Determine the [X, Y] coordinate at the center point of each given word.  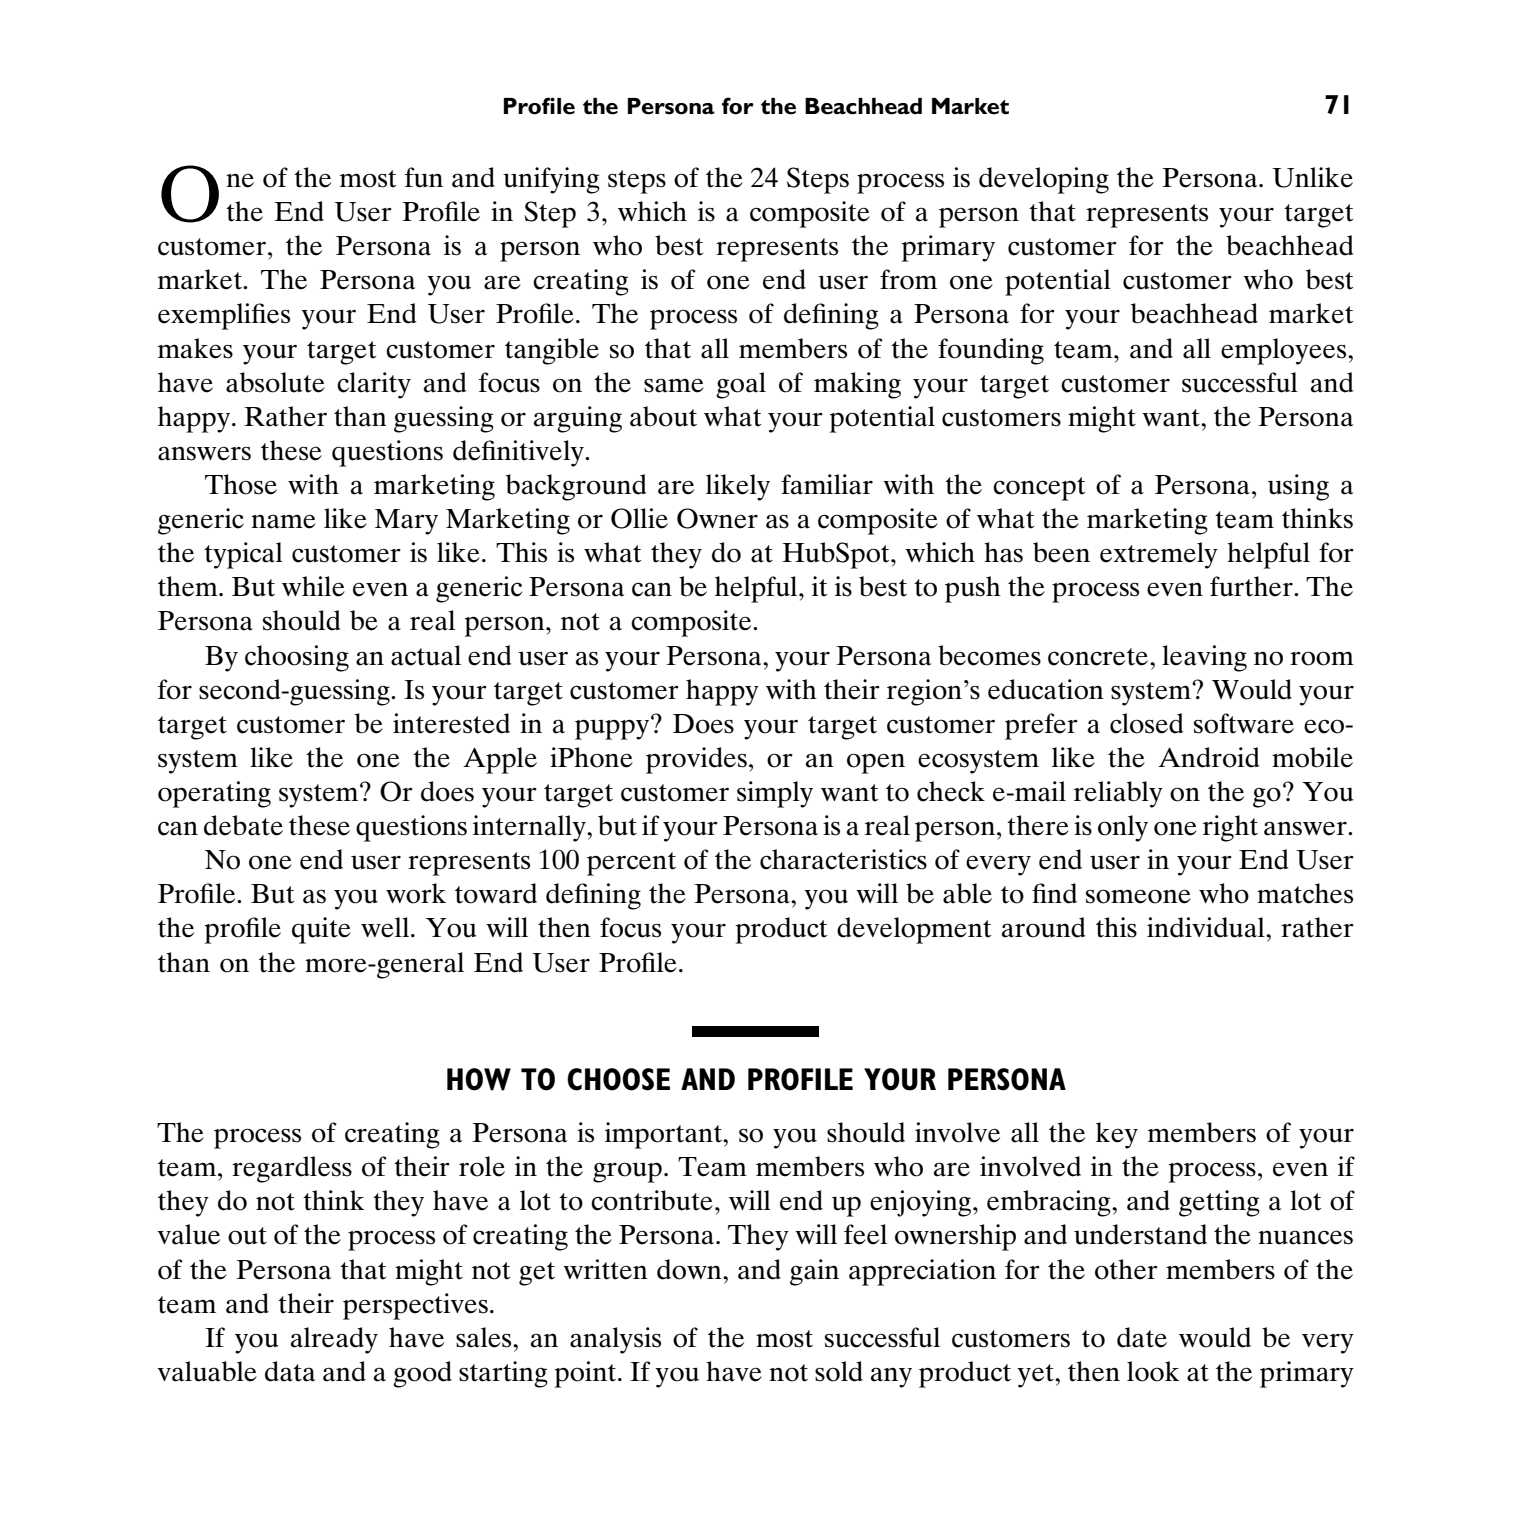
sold [839, 1371]
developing [1044, 180]
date [1142, 1337]
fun [424, 177]
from [908, 279]
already [334, 1340]
